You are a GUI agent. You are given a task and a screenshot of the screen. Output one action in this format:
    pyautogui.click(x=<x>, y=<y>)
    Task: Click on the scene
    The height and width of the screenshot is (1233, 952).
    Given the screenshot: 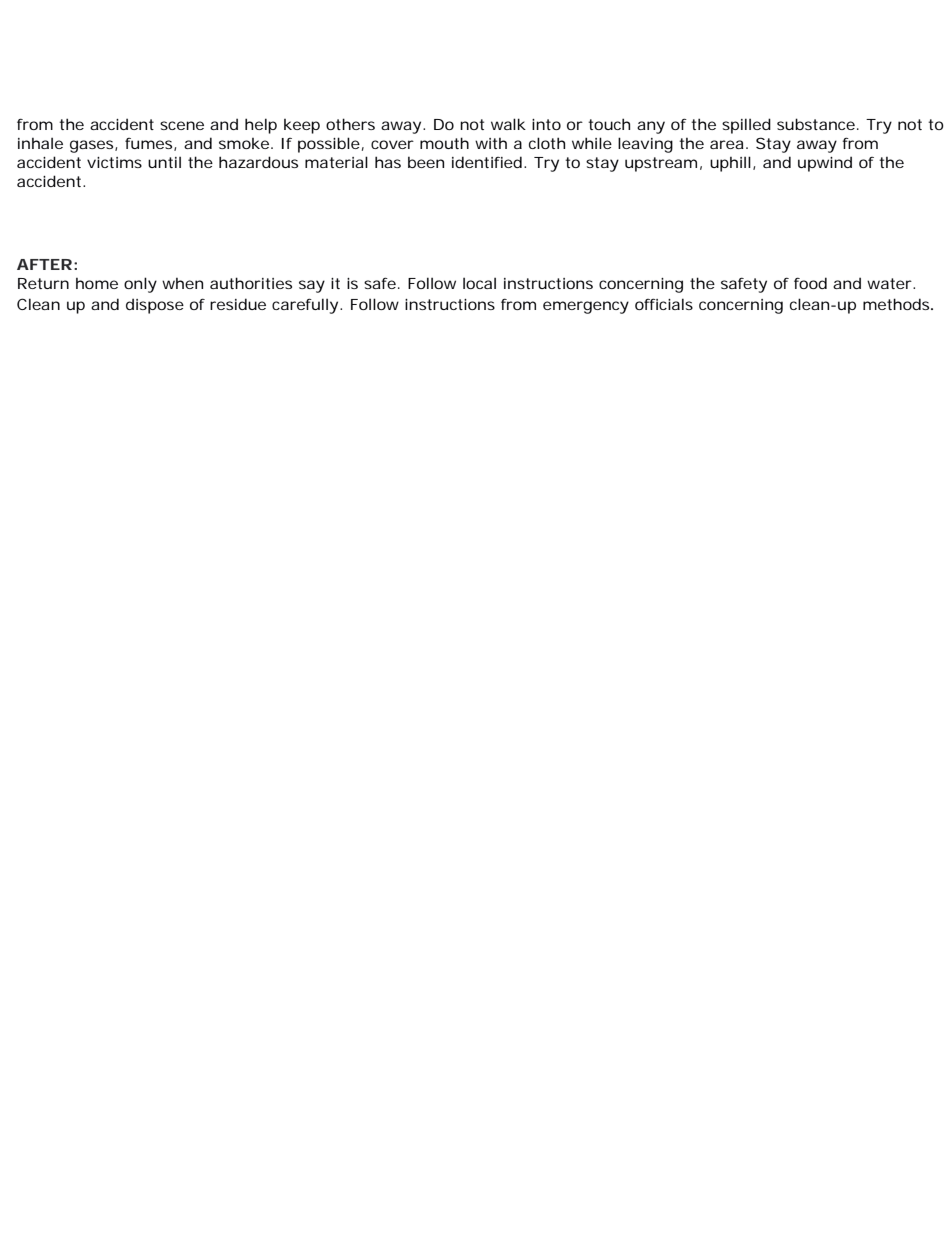 What is the action you would take?
    pyautogui.click(x=182, y=125)
